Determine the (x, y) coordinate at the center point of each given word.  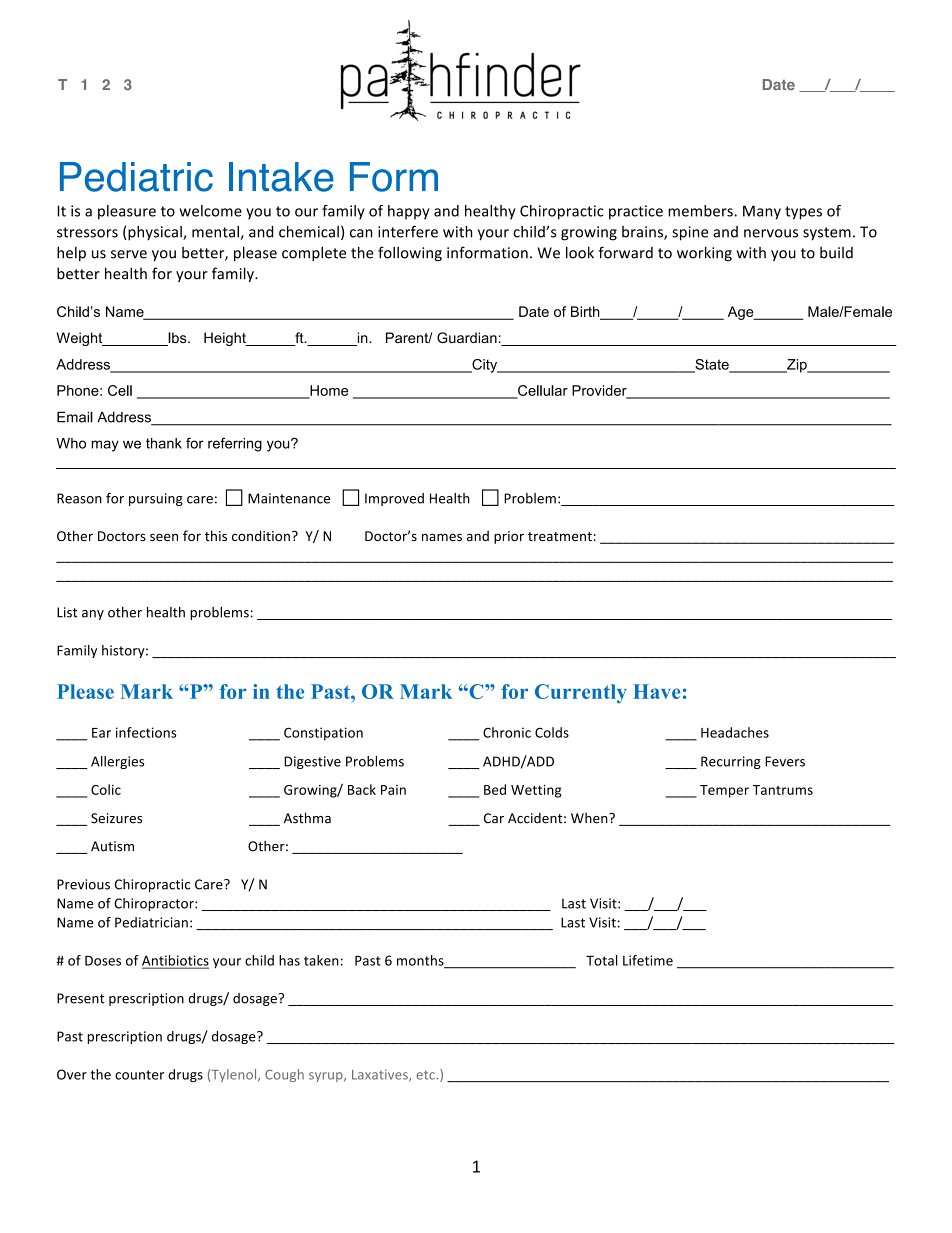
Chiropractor (155, 904)
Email (75, 417)
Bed (495, 789)
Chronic (507, 732)
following (410, 253)
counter (139, 1075)
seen (164, 537)
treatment (560, 536)
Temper (724, 791)
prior (509, 537)
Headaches (735, 732)
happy (408, 212)
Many (762, 212)
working (704, 253)
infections (146, 732)
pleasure (127, 212)
